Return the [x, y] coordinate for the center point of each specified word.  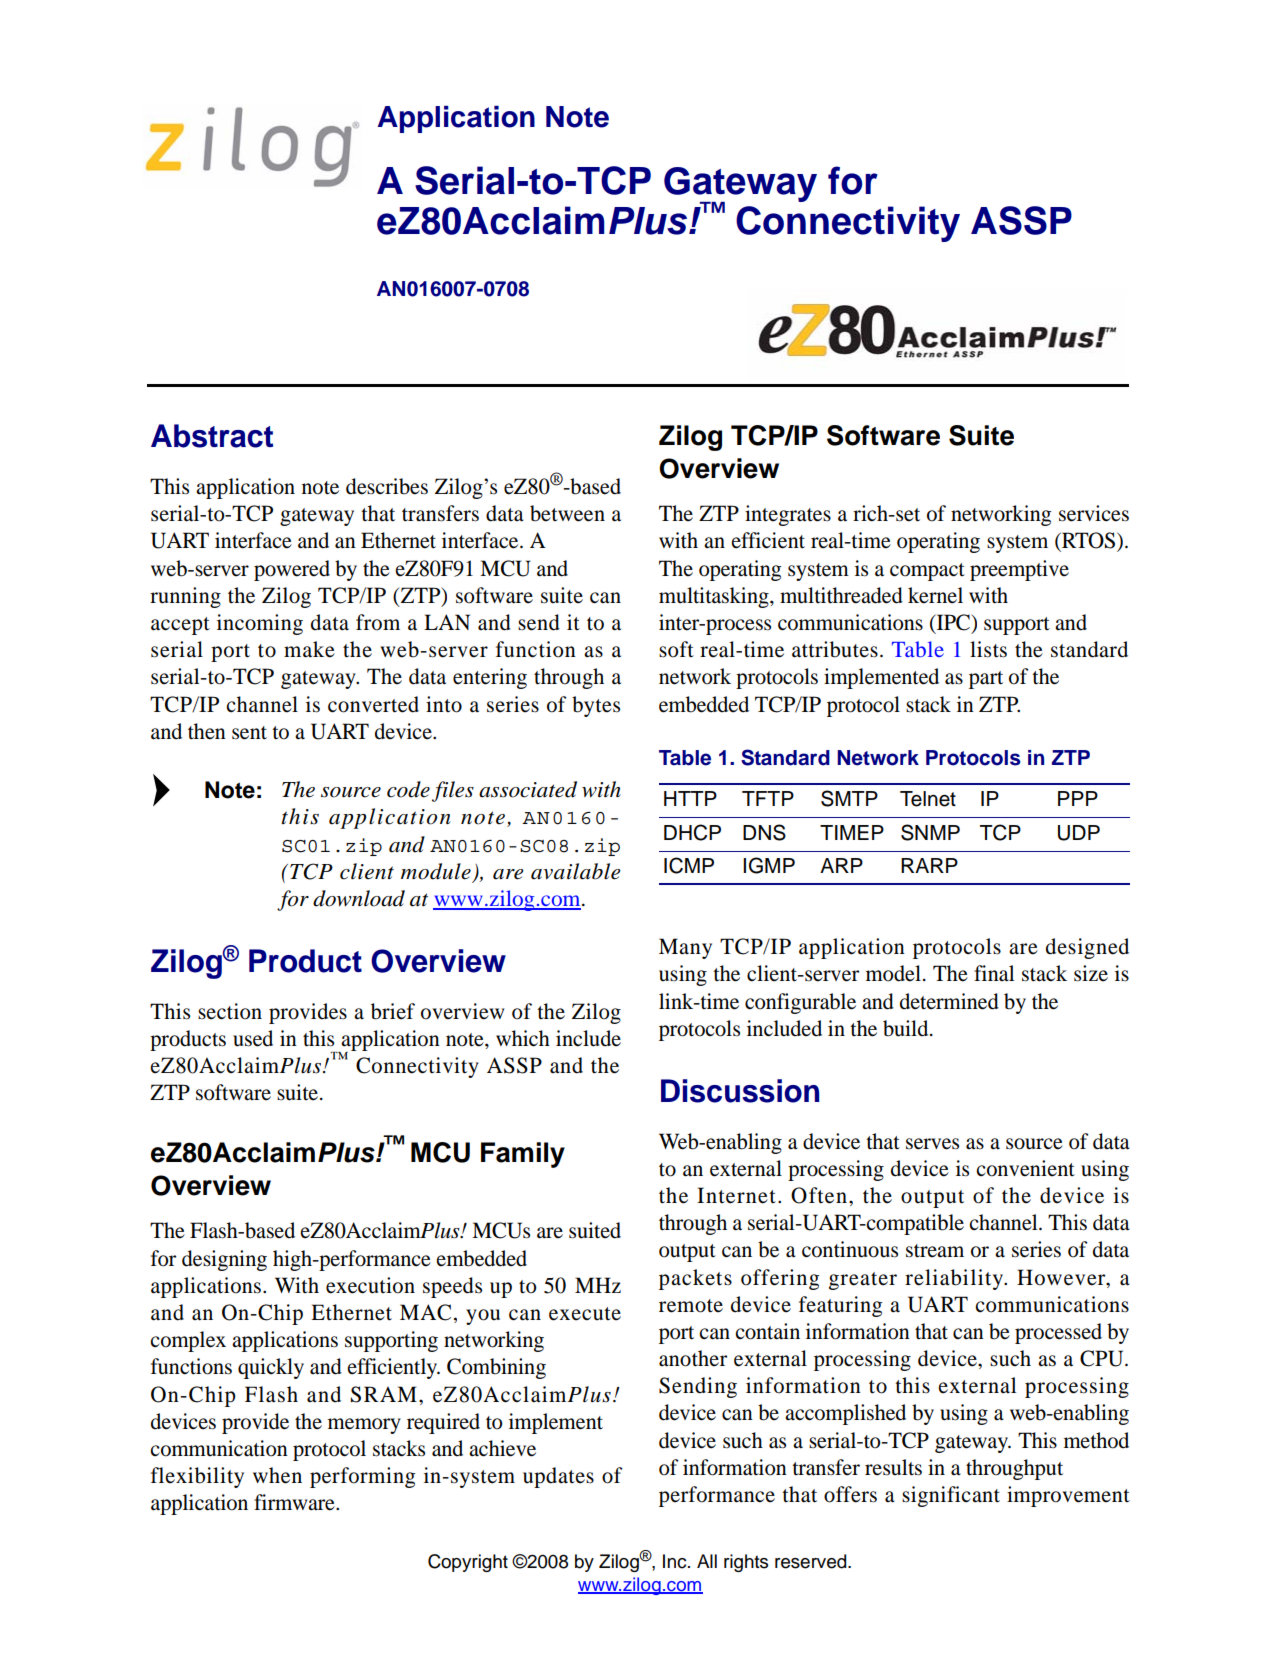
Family [523, 1155]
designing [224, 1260]
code [408, 789]
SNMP [930, 832]
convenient [1025, 1168]
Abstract [212, 436]
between [567, 513]
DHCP [692, 832]
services [1094, 513]
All [707, 1561]
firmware [295, 1502]
